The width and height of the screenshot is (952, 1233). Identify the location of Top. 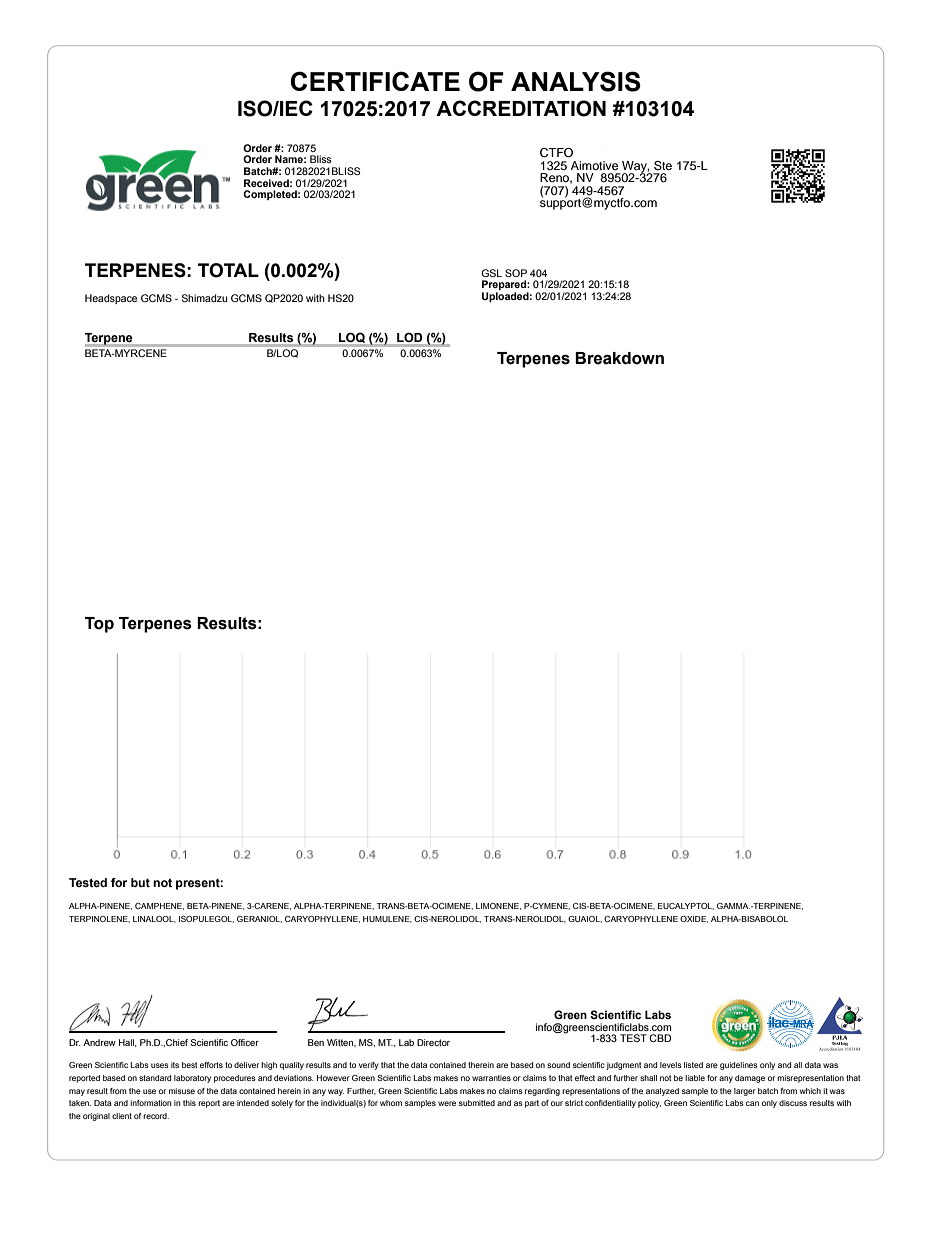
(99, 625).
